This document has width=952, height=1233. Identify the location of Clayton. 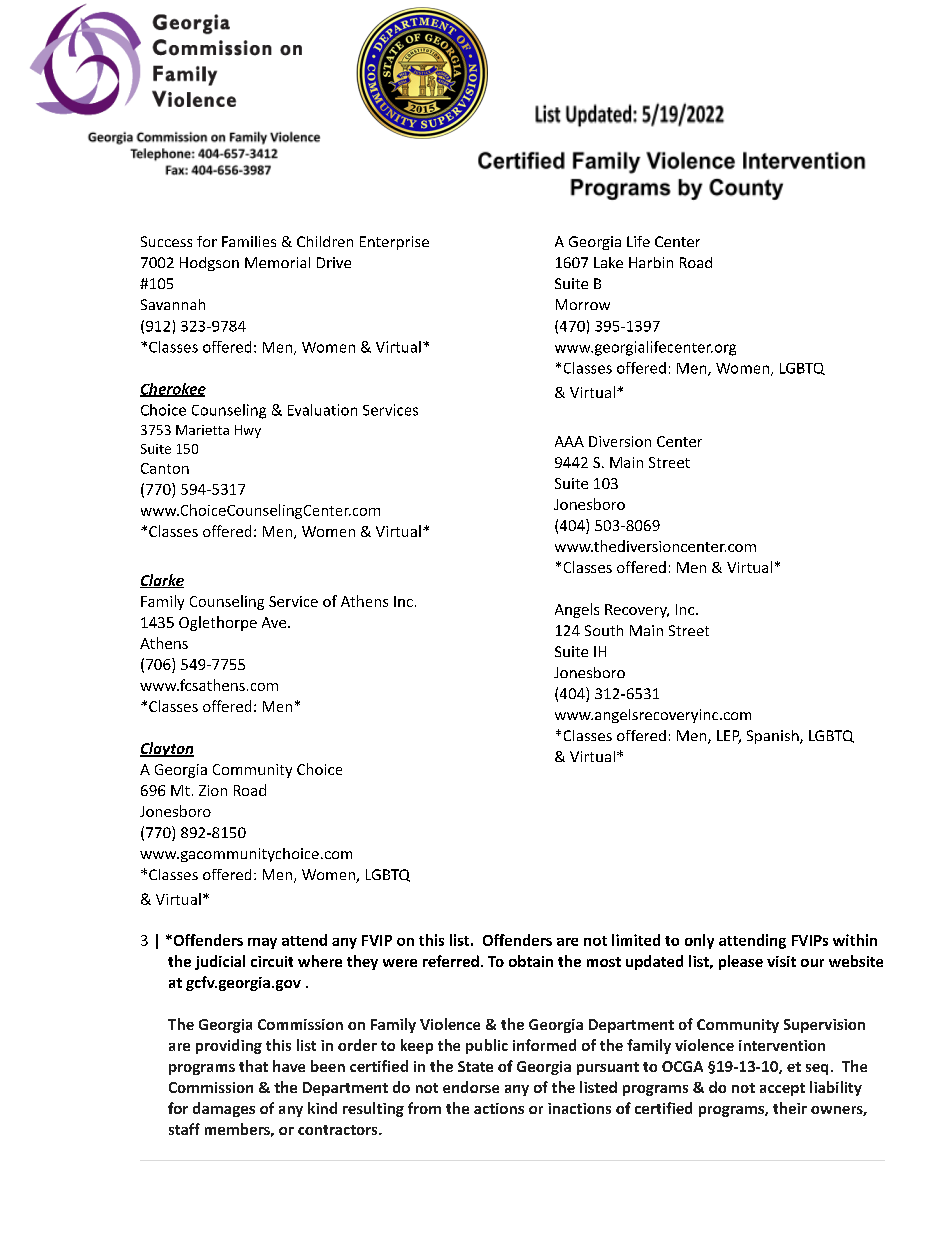
(167, 749).
